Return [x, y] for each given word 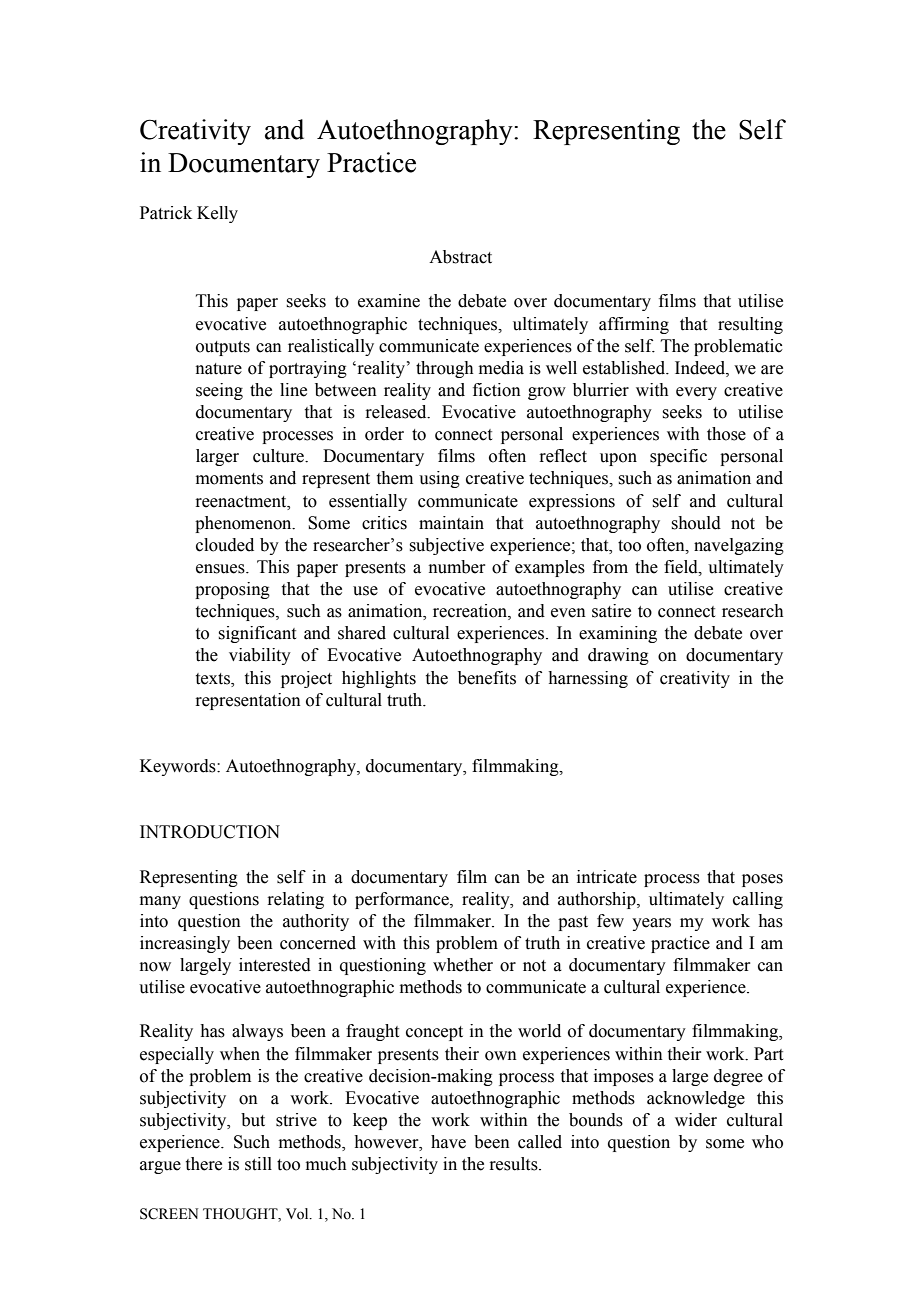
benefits [487, 678]
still [258, 1164]
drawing [618, 656]
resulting [750, 325]
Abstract [460, 257]
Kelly [217, 214]
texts [214, 679]
